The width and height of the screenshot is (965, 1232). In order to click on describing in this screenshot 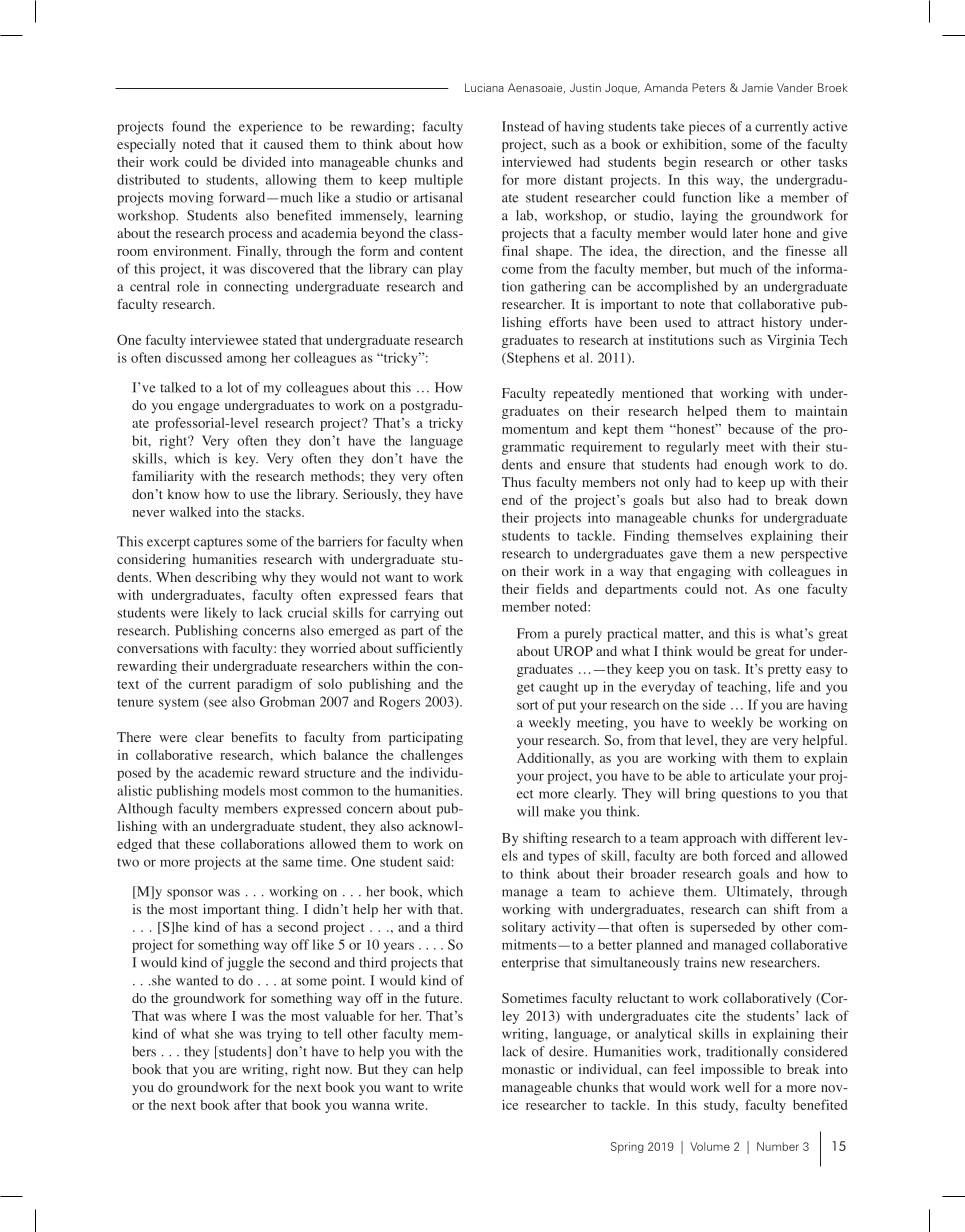, I will do `click(226, 578)`.
